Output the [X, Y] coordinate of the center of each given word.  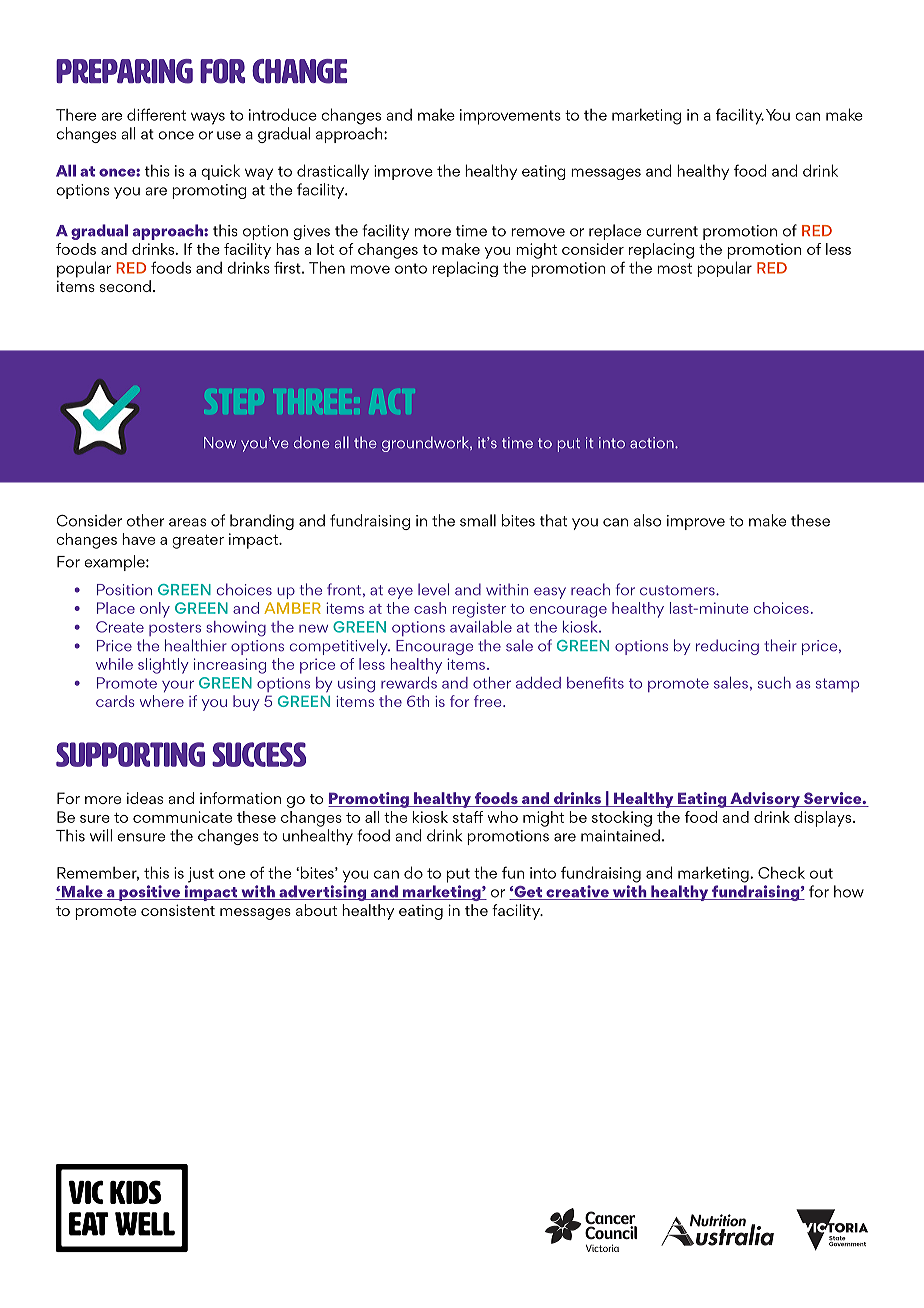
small [478, 520]
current [672, 231]
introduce [283, 114]
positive [149, 893]
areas [187, 522]
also [647, 520]
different [156, 114]
